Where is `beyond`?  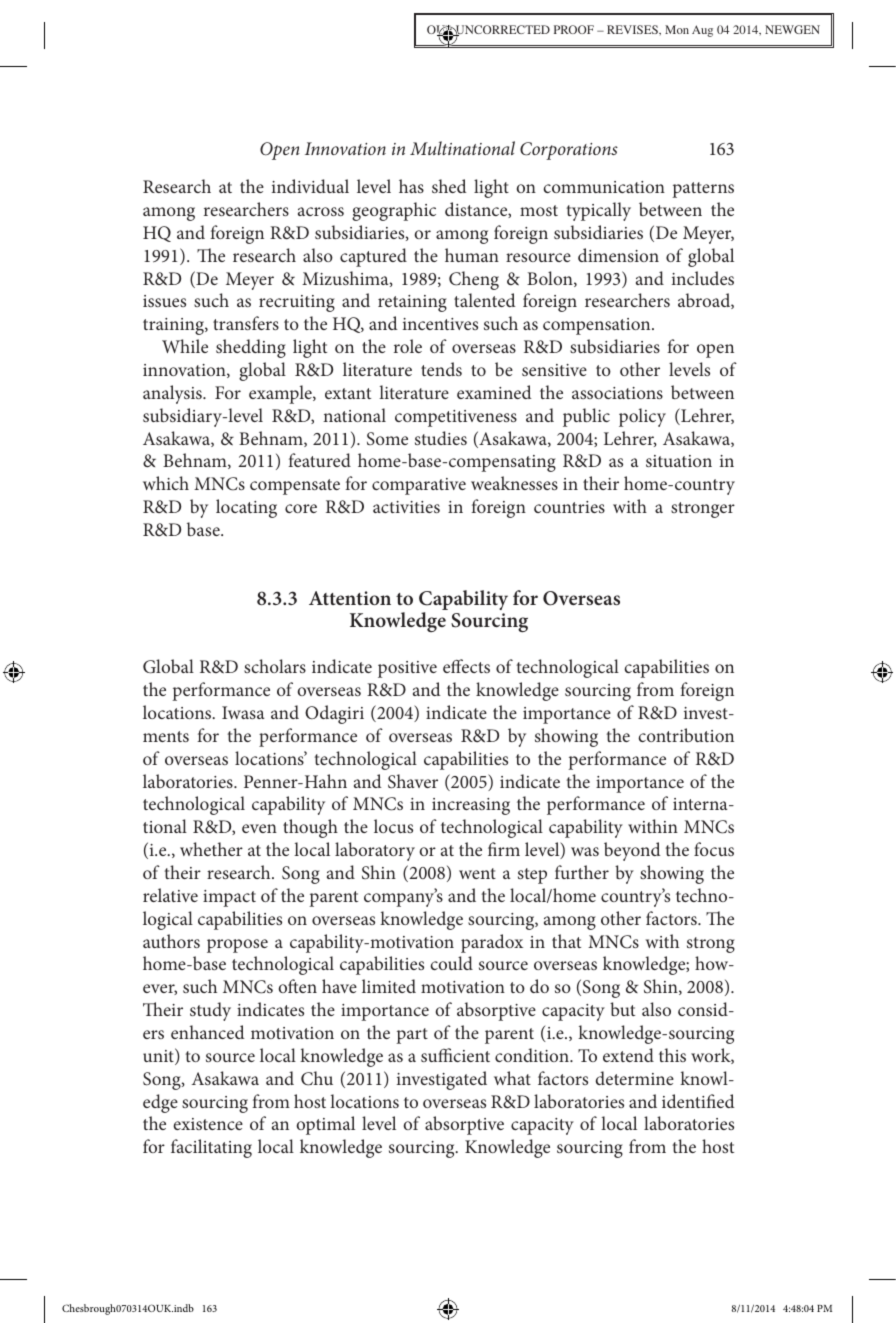
beyond is located at coordinates (632, 851).
